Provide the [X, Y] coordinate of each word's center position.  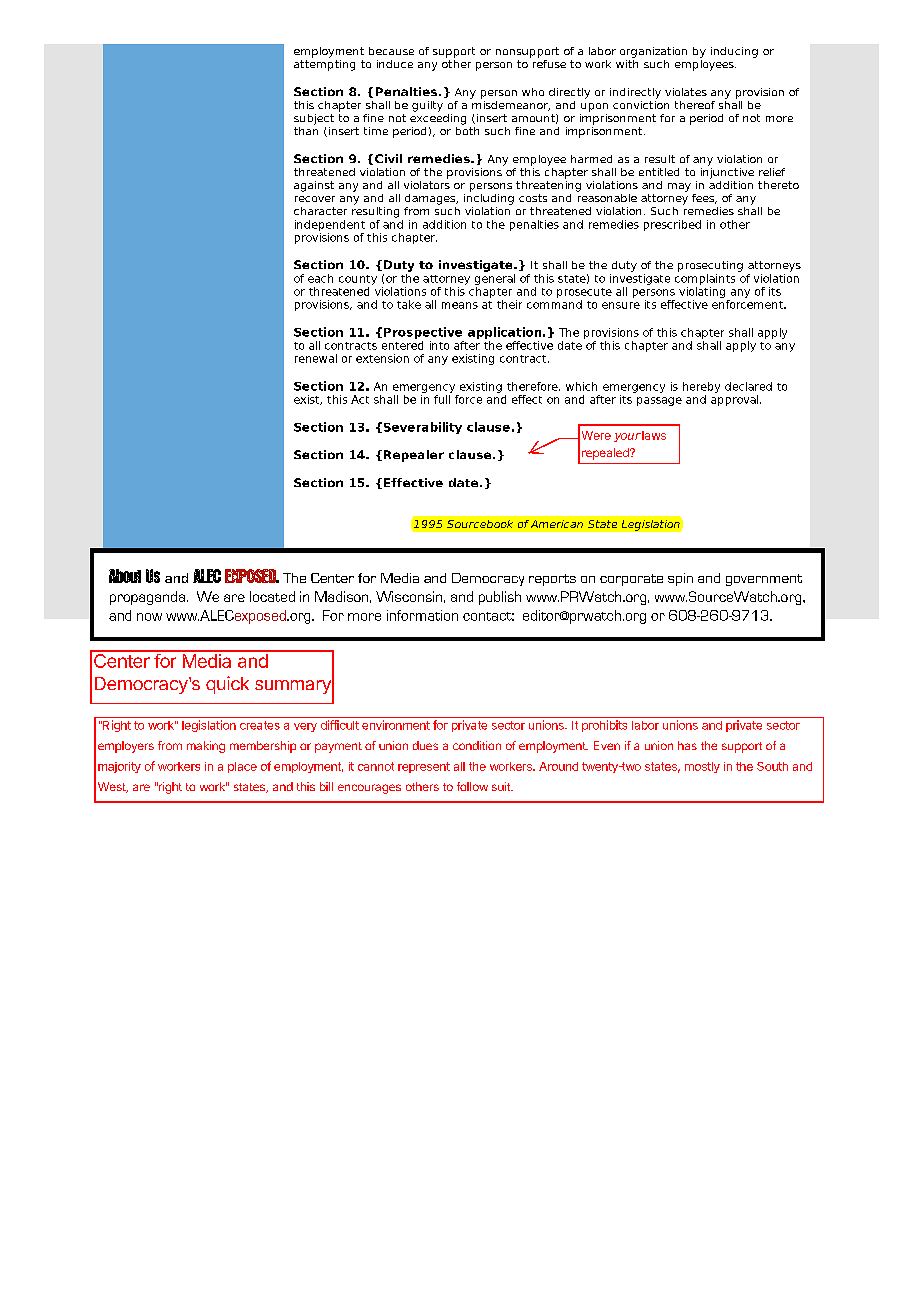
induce [395, 64]
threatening [548, 185]
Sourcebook [480, 524]
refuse [548, 62]
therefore [533, 386]
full [443, 398]
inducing [734, 52]
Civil [388, 158]
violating [702, 291]
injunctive [727, 172]
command [554, 303]
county [358, 280]
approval [736, 399]
